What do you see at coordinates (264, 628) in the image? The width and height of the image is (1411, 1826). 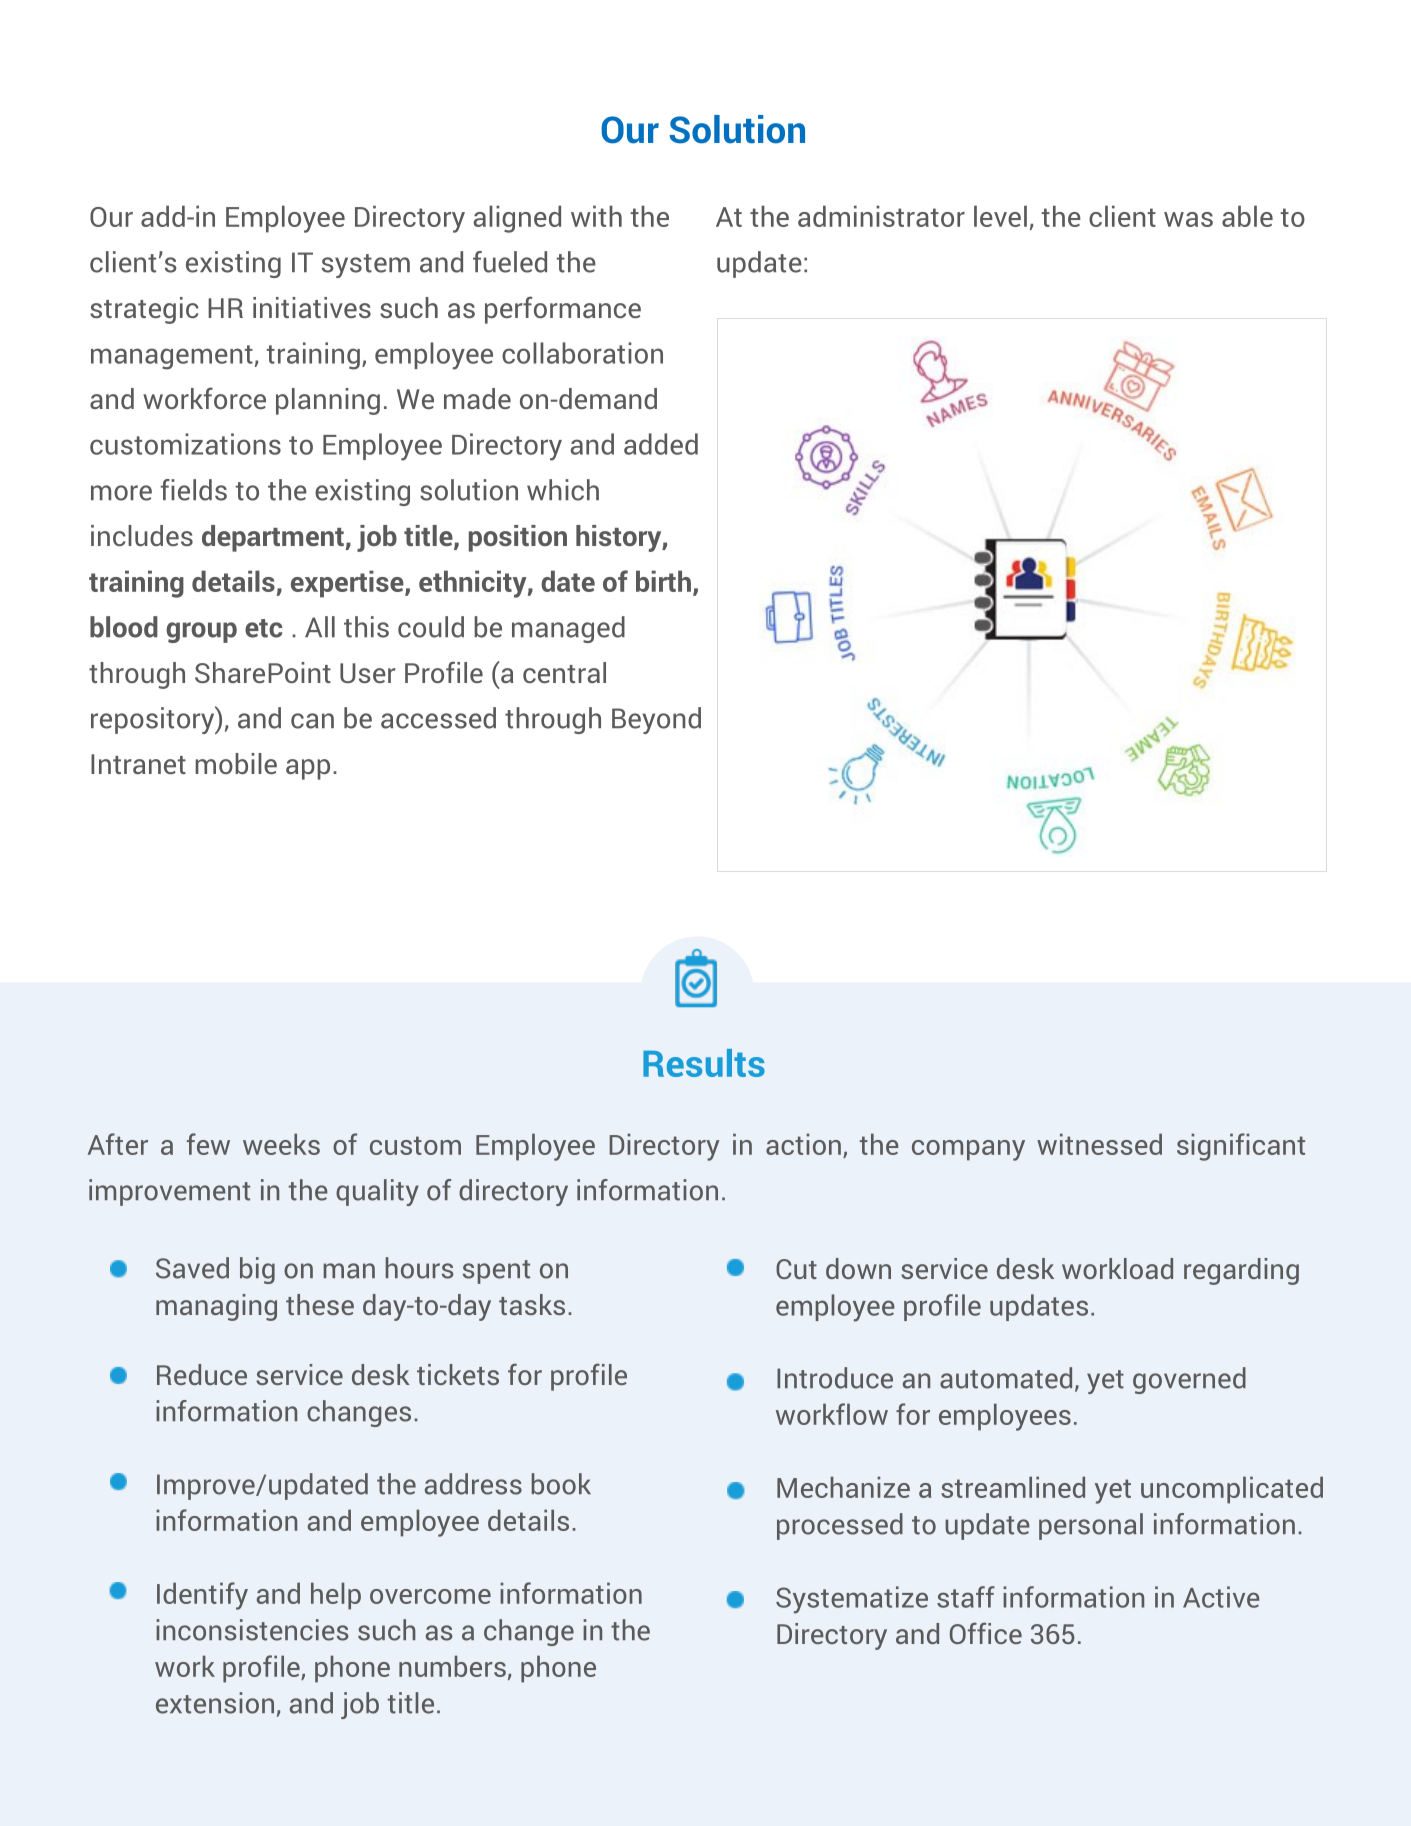 I see `etc` at bounding box center [264, 628].
